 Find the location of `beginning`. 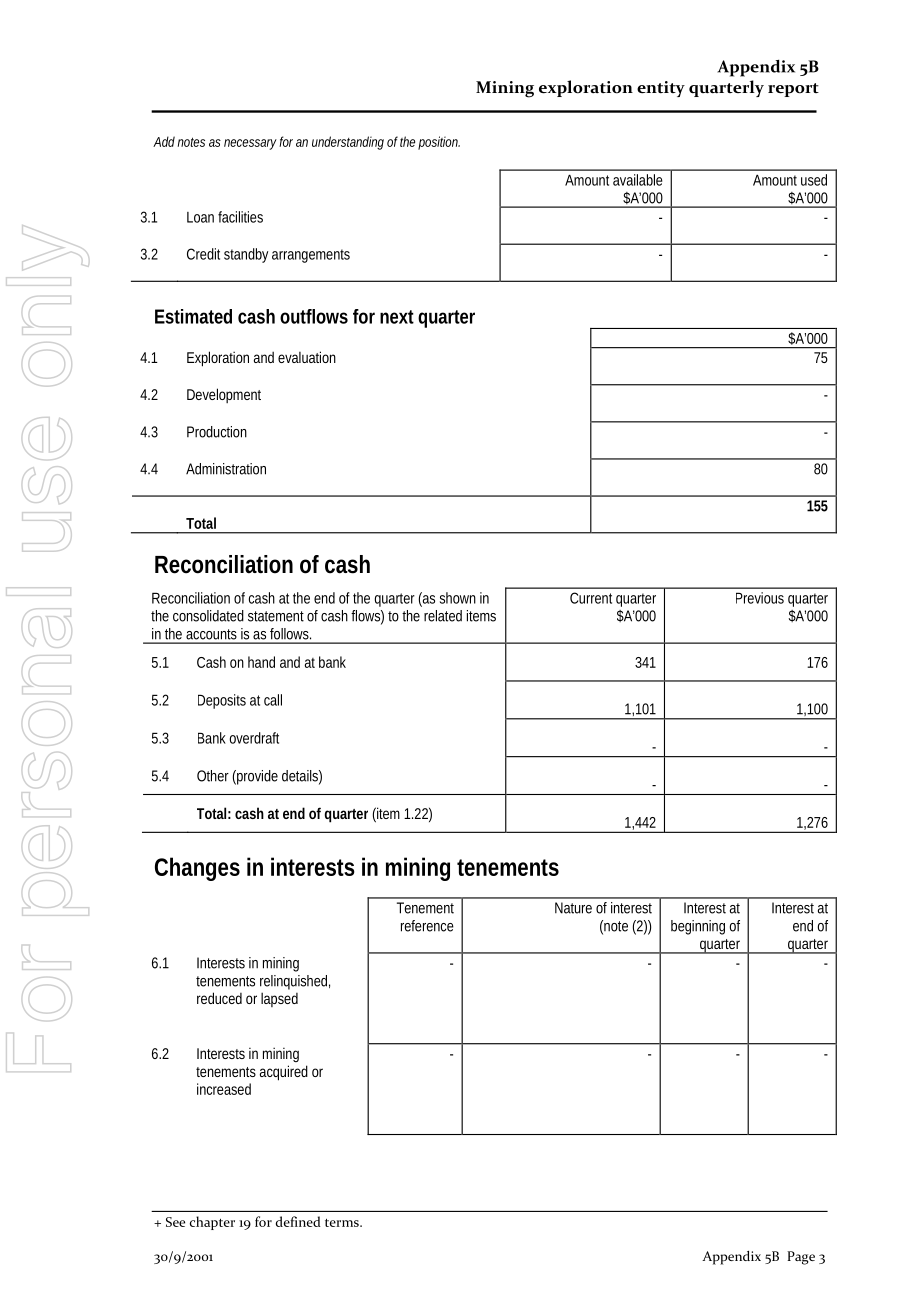

beginning is located at coordinates (698, 927).
